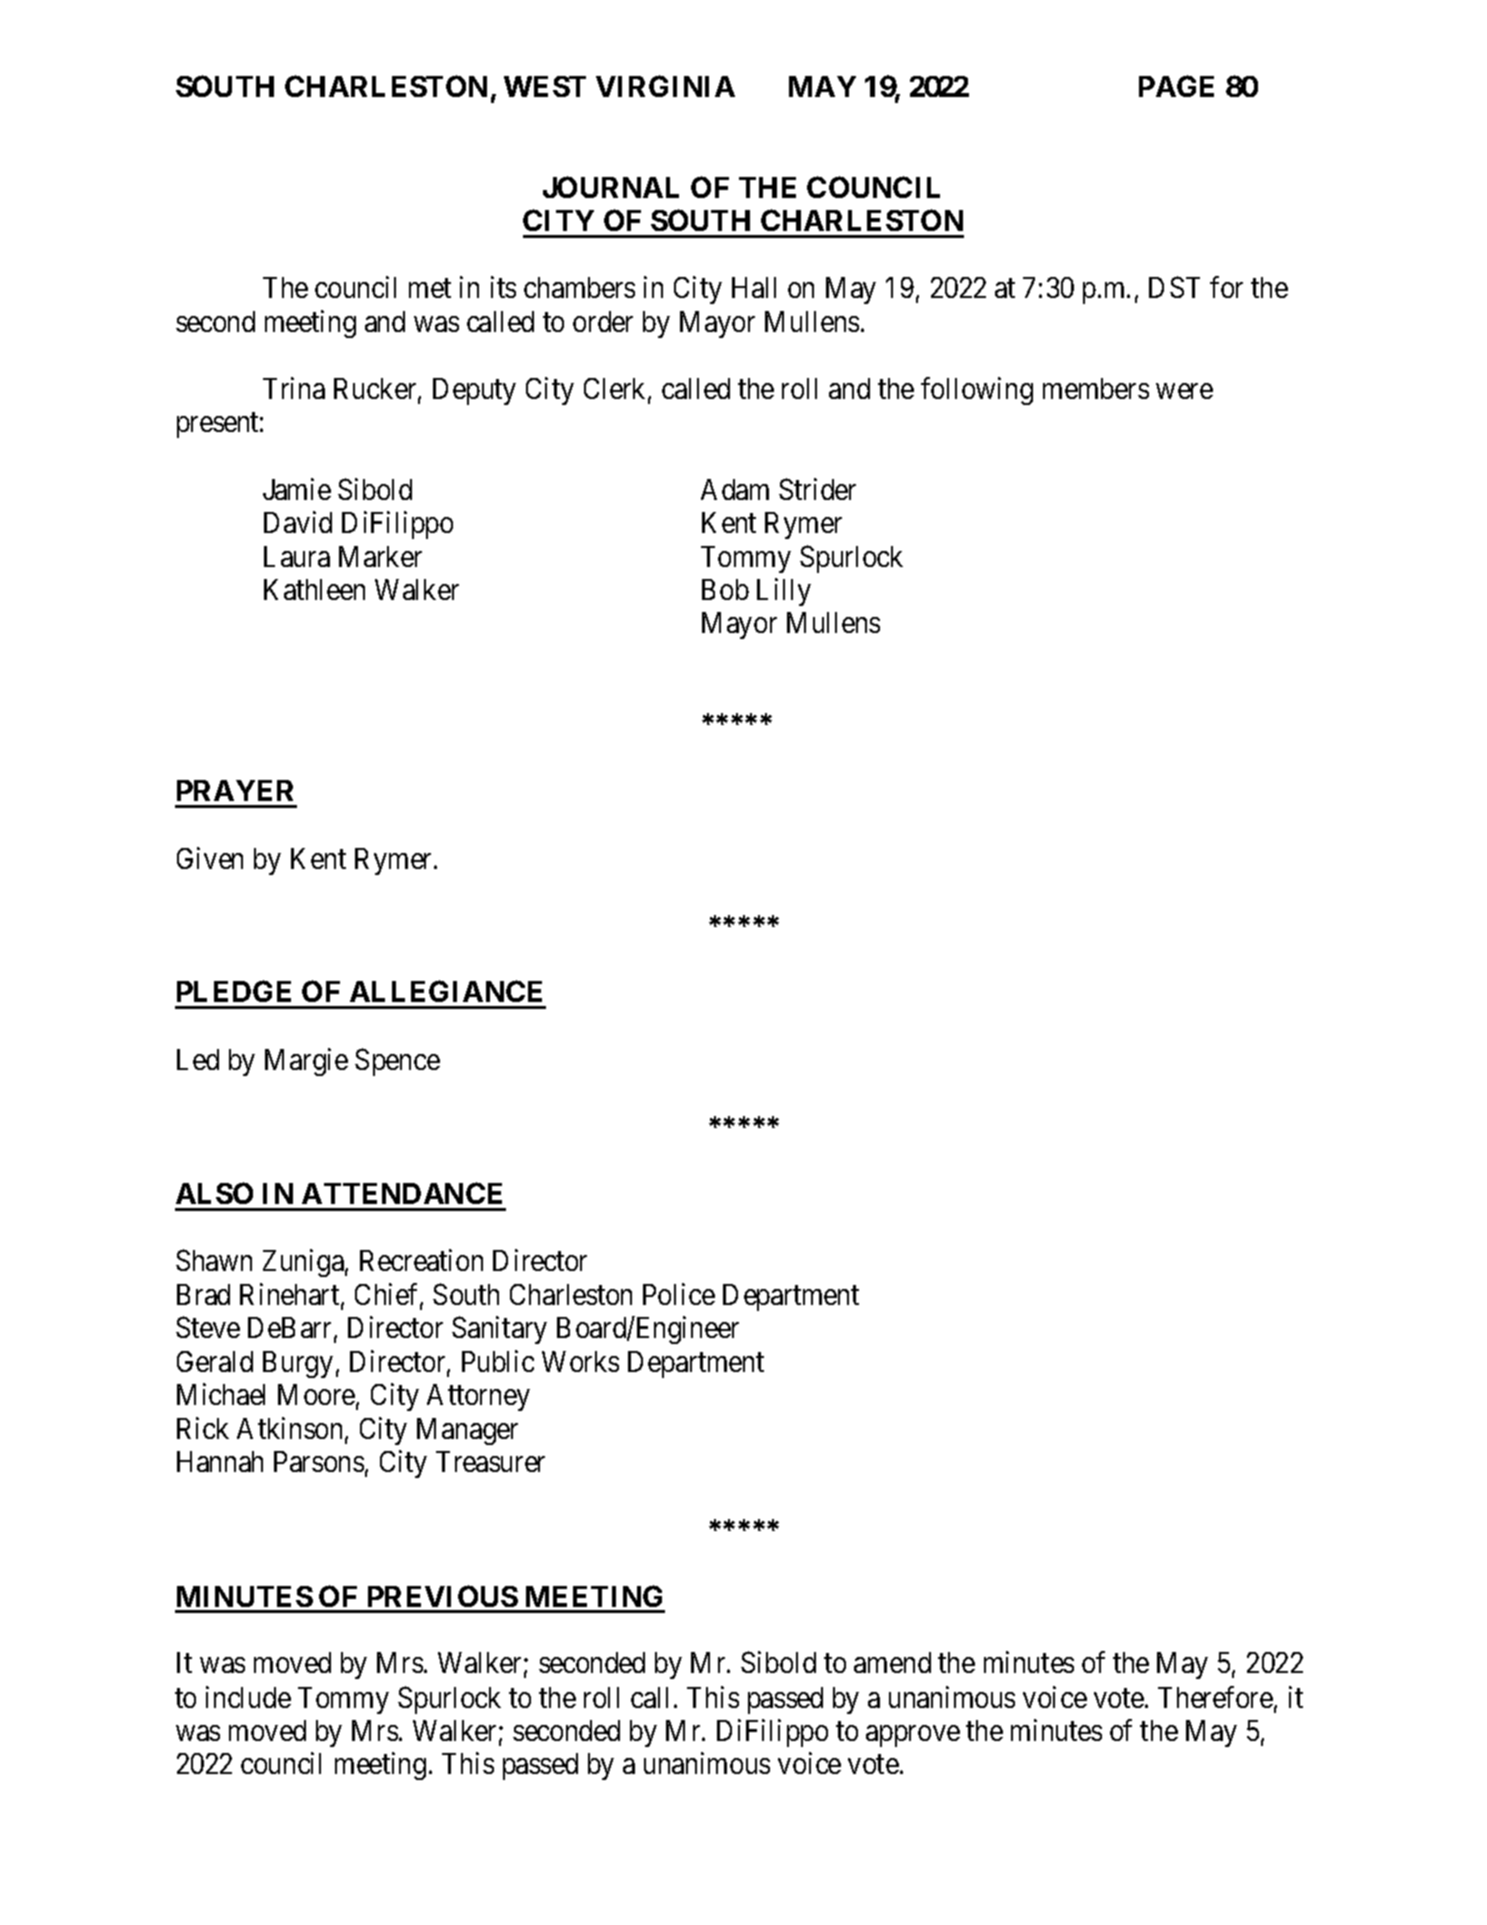 The height and width of the image is (1925, 1487). I want to click on include, so click(248, 1697).
